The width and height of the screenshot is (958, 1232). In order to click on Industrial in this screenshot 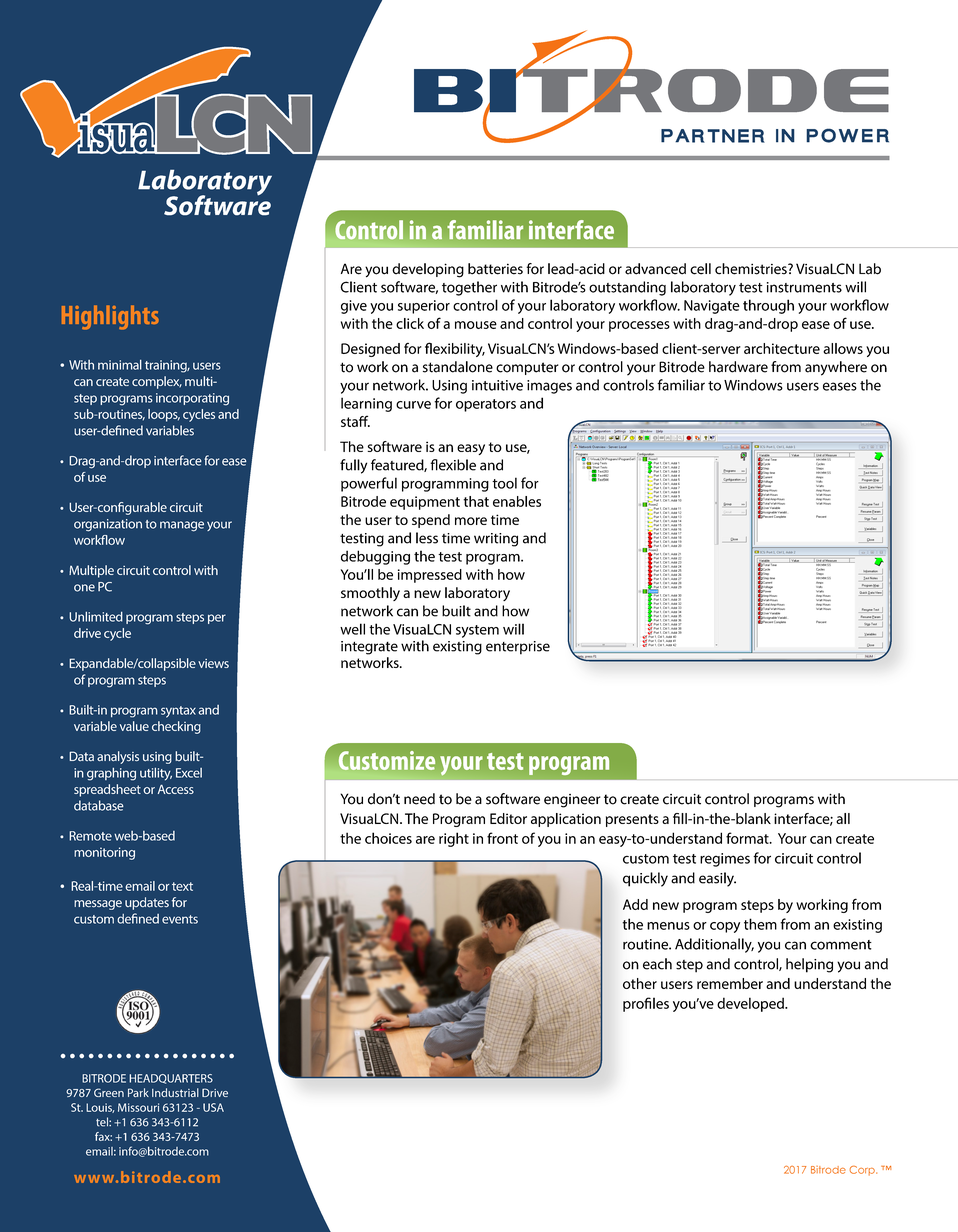, I will do `click(175, 1092)`.
